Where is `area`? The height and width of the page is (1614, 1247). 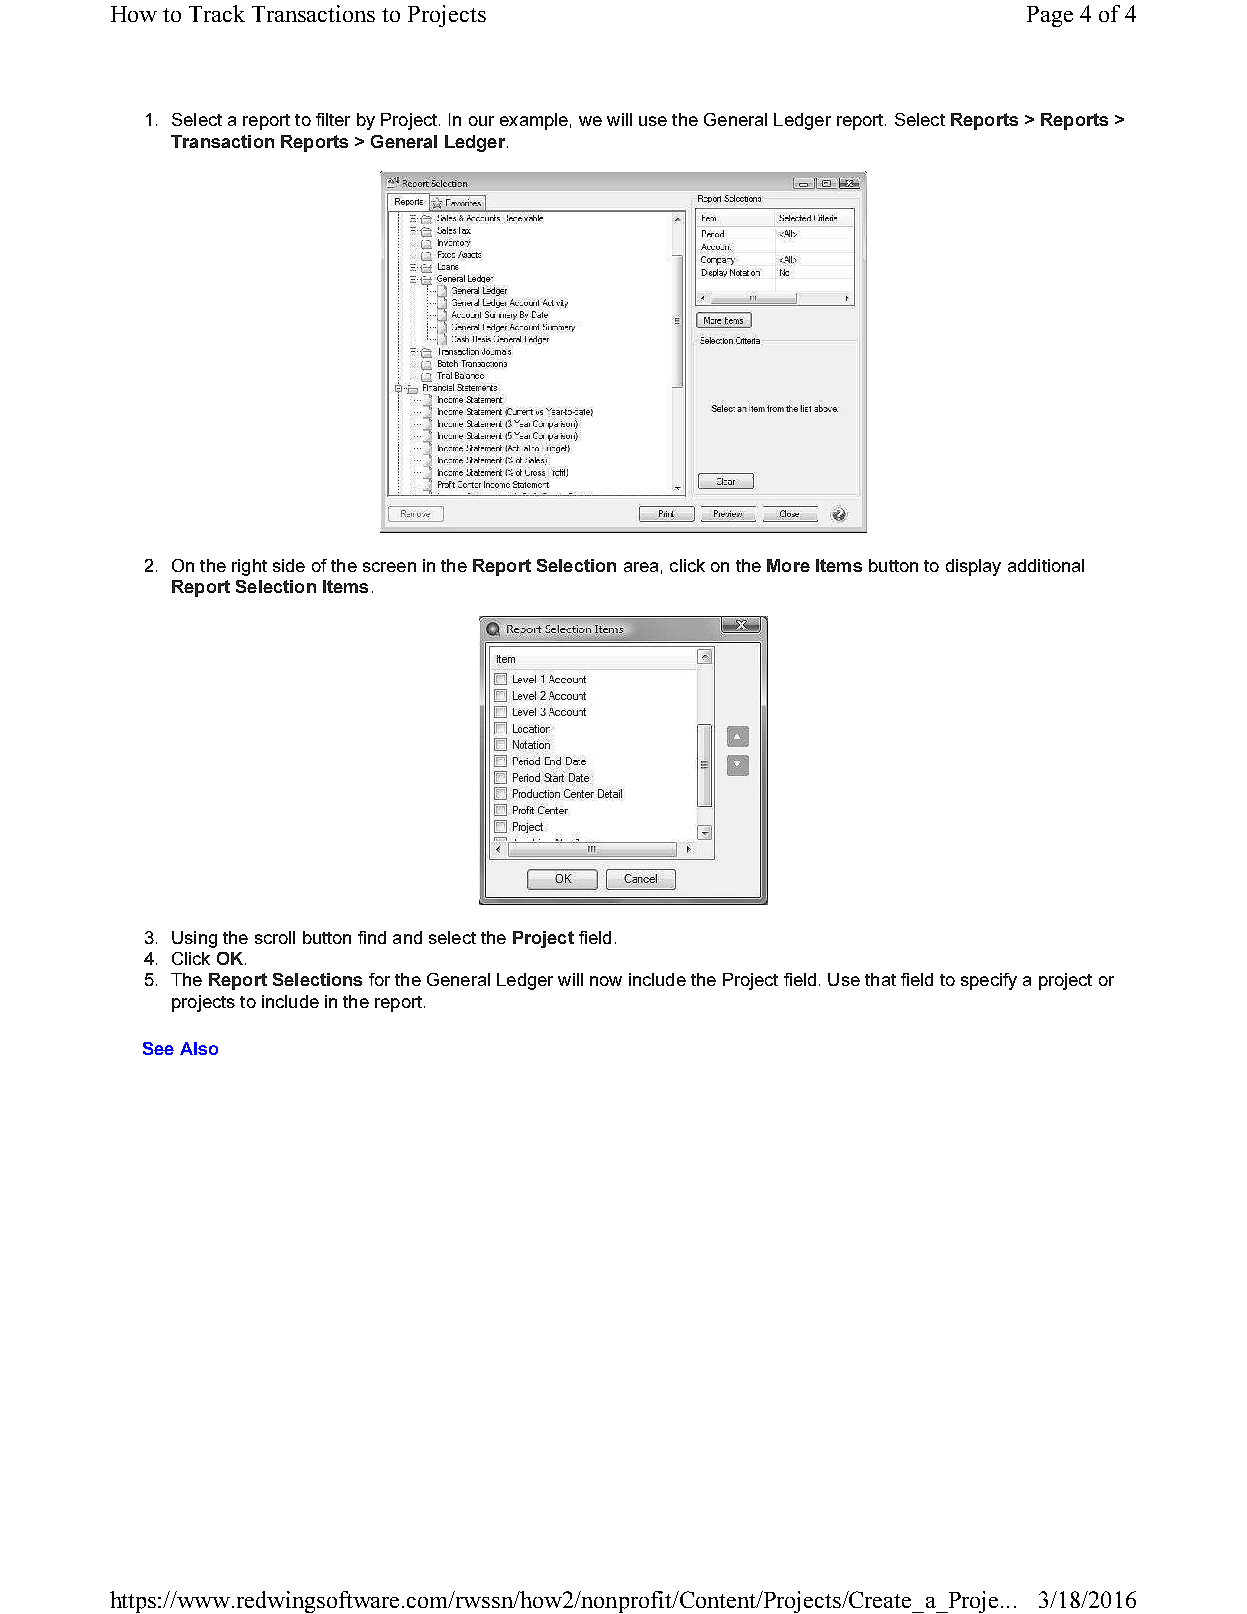
area is located at coordinates (641, 567).
